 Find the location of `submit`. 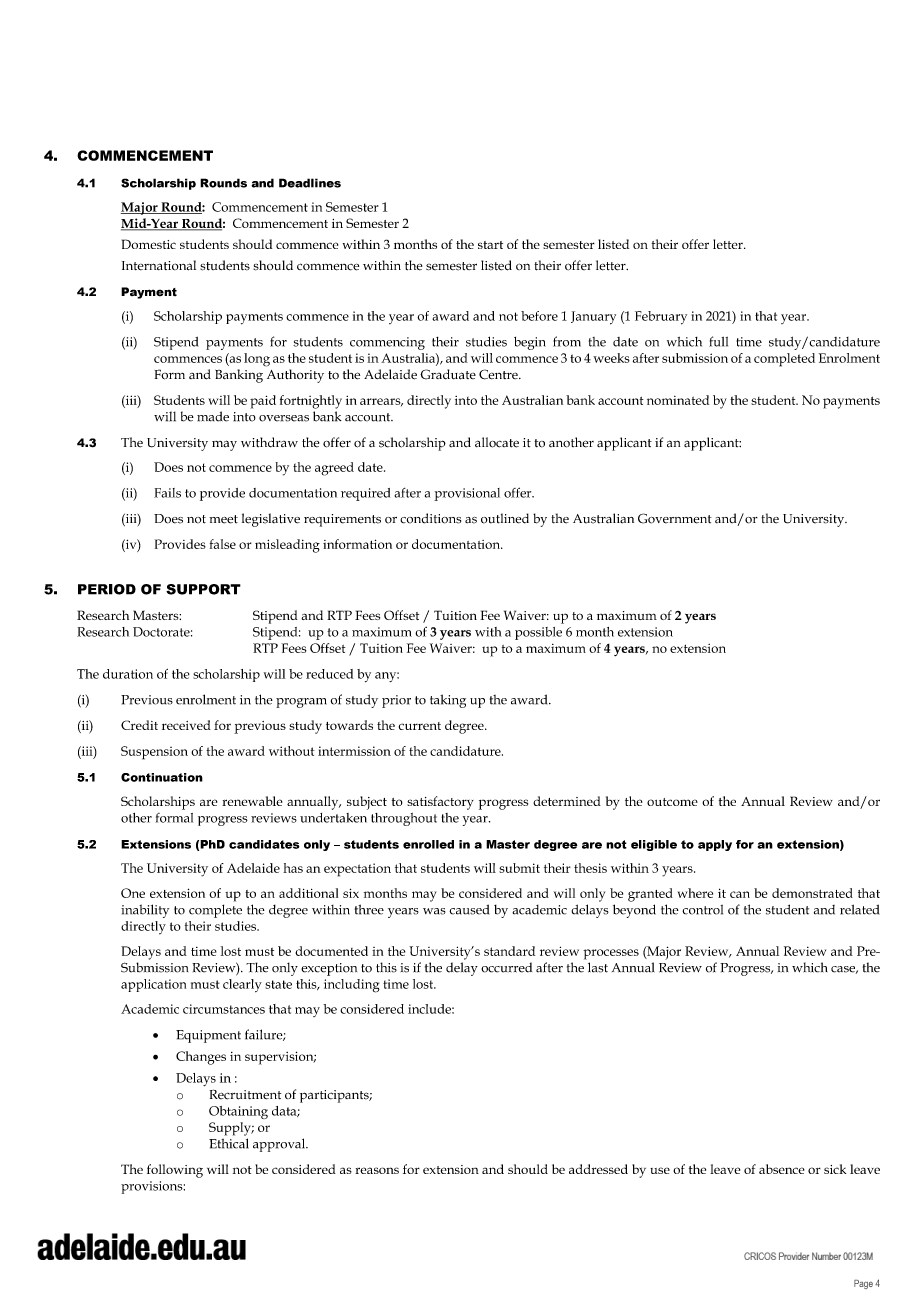

submit is located at coordinates (519, 868).
